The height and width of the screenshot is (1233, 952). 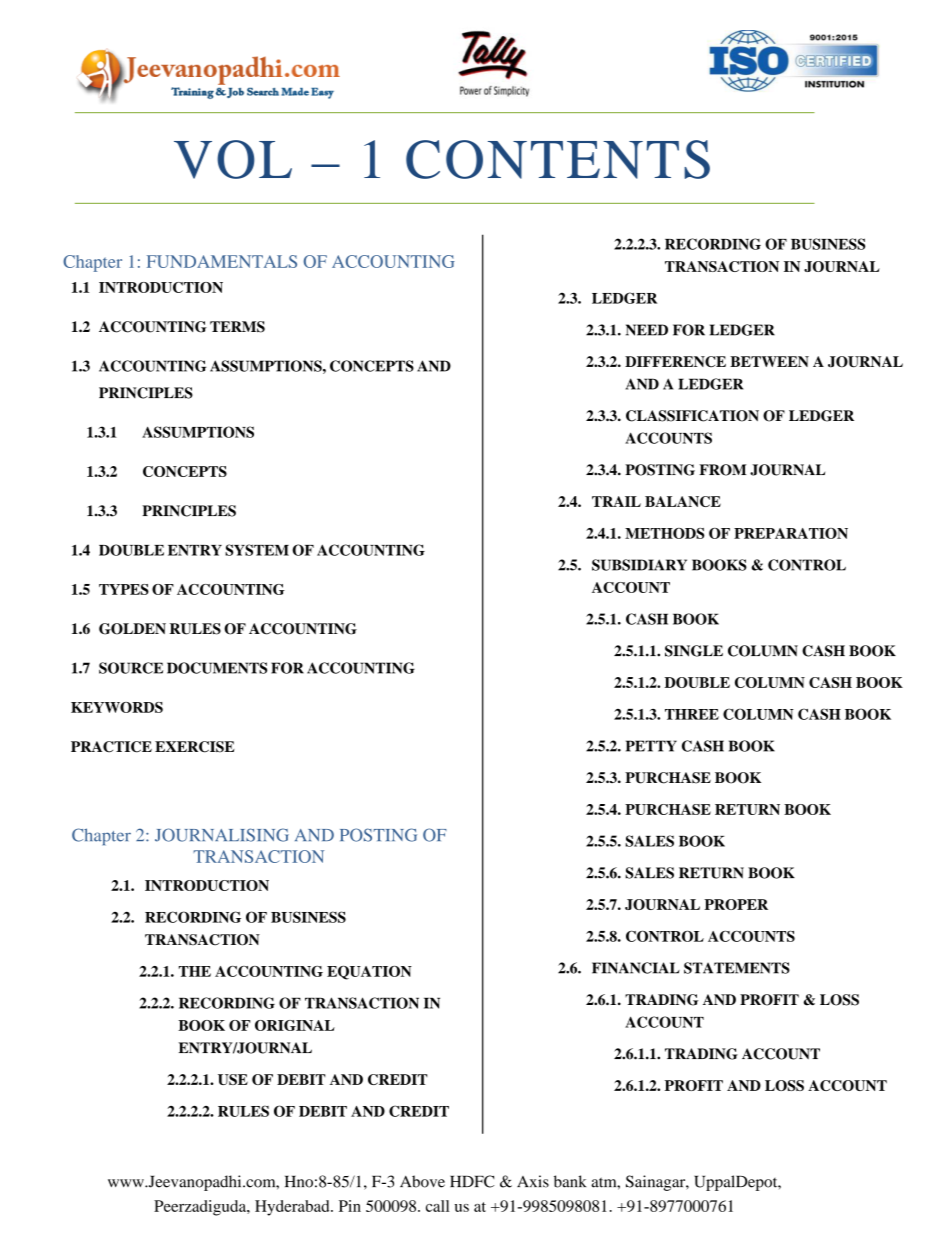 What do you see at coordinates (195, 971) in the screenshot?
I see `THE` at bounding box center [195, 971].
